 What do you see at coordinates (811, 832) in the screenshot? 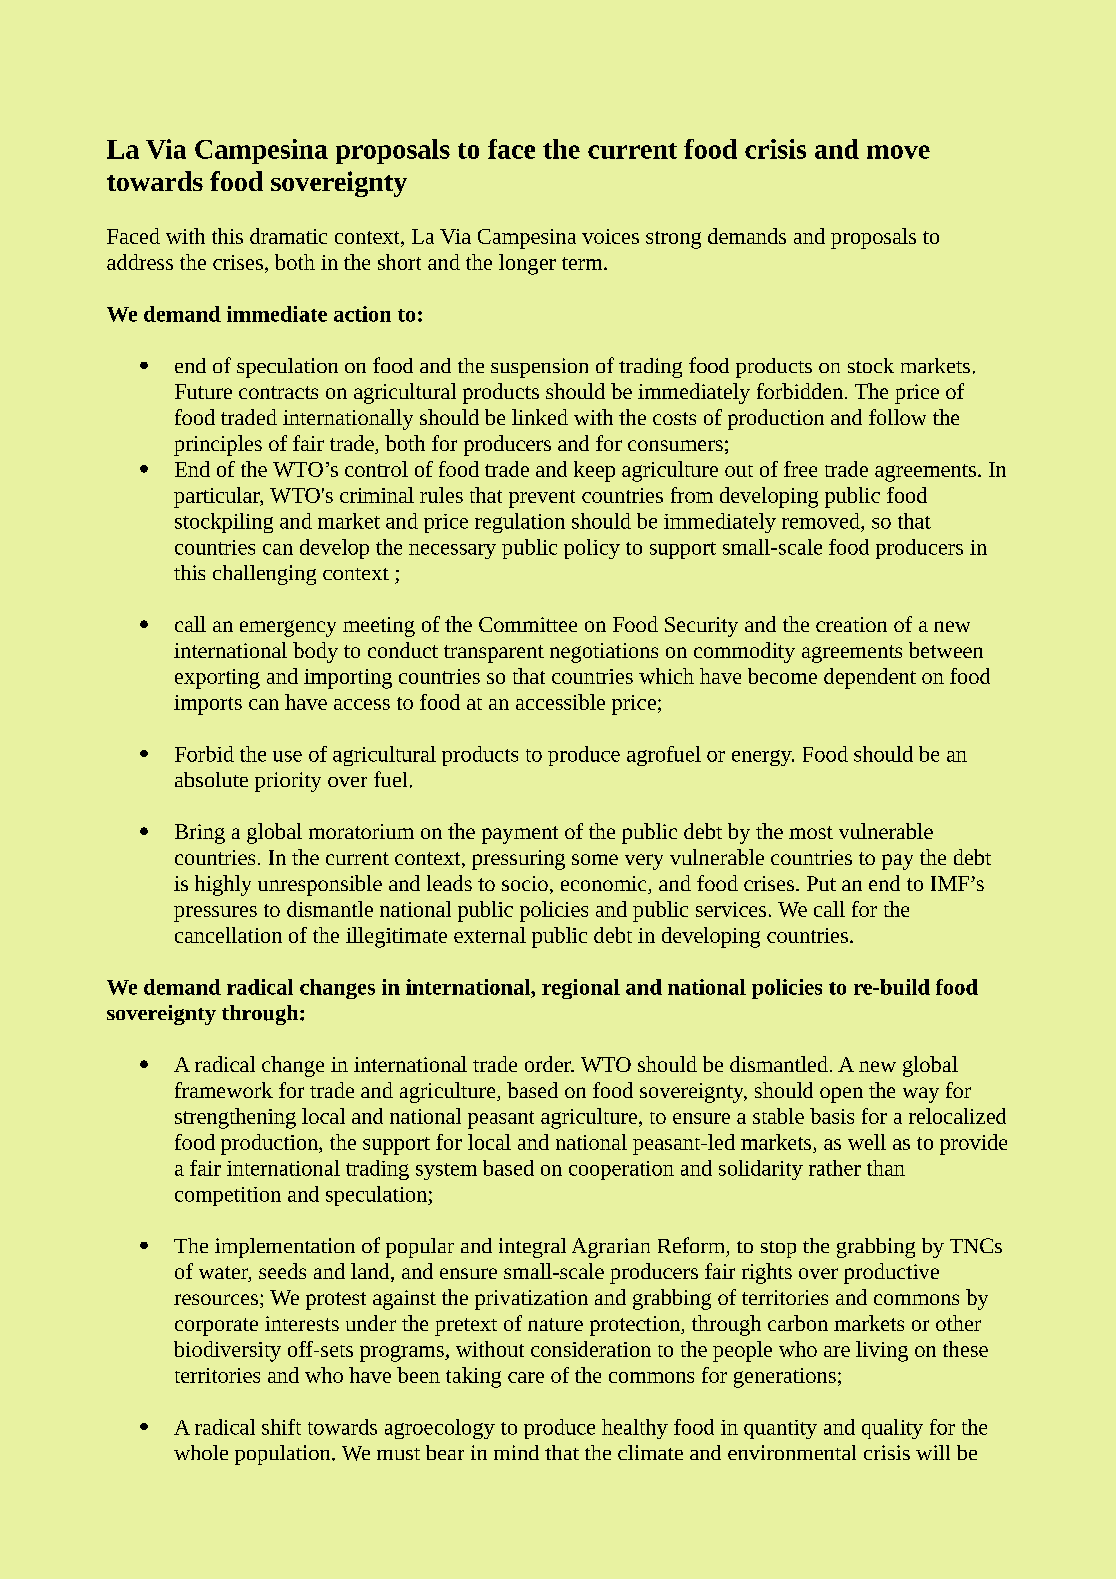
I see `most` at bounding box center [811, 832].
